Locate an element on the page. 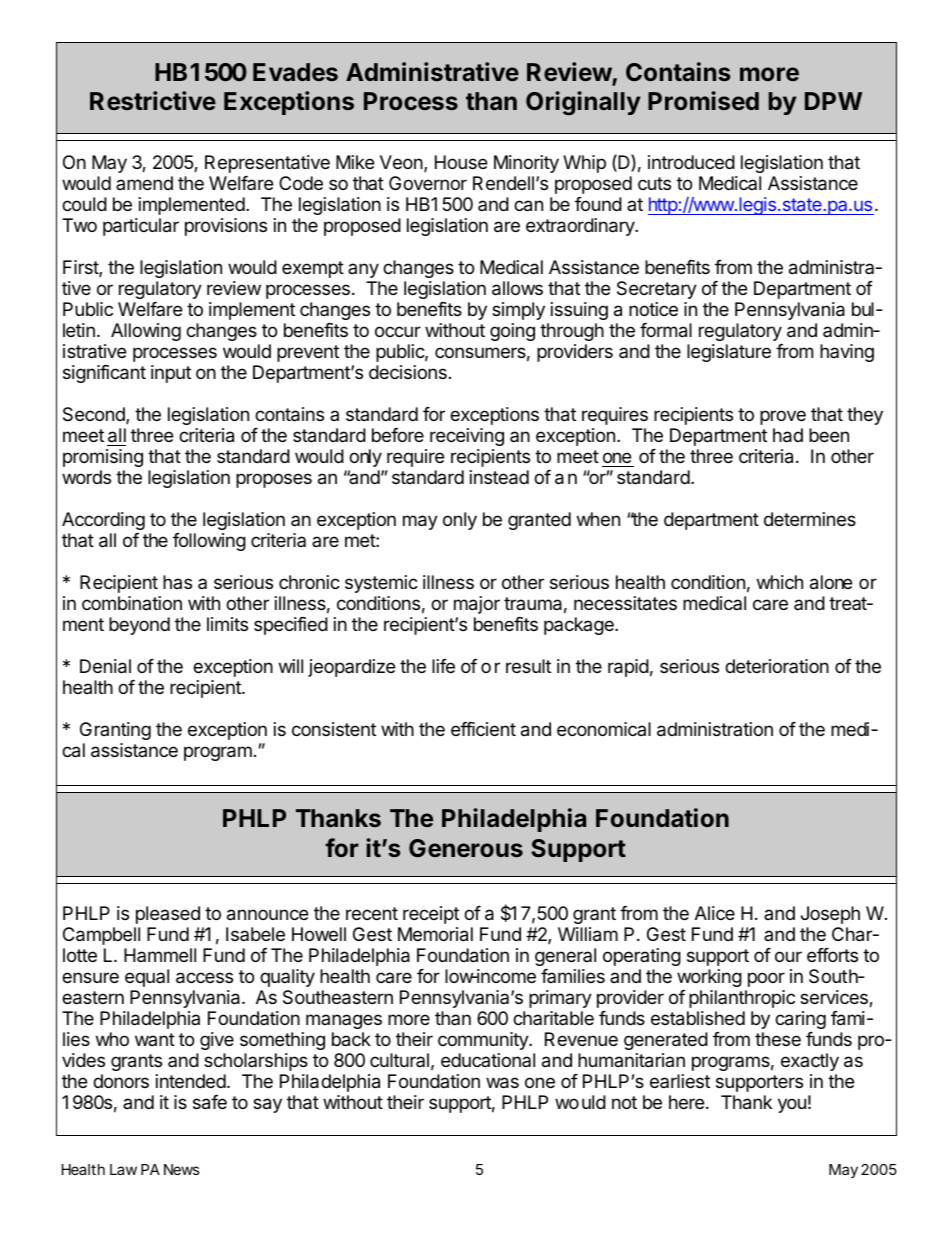 The width and height of the page is (952, 1233). Generous is located at coordinates (466, 848).
